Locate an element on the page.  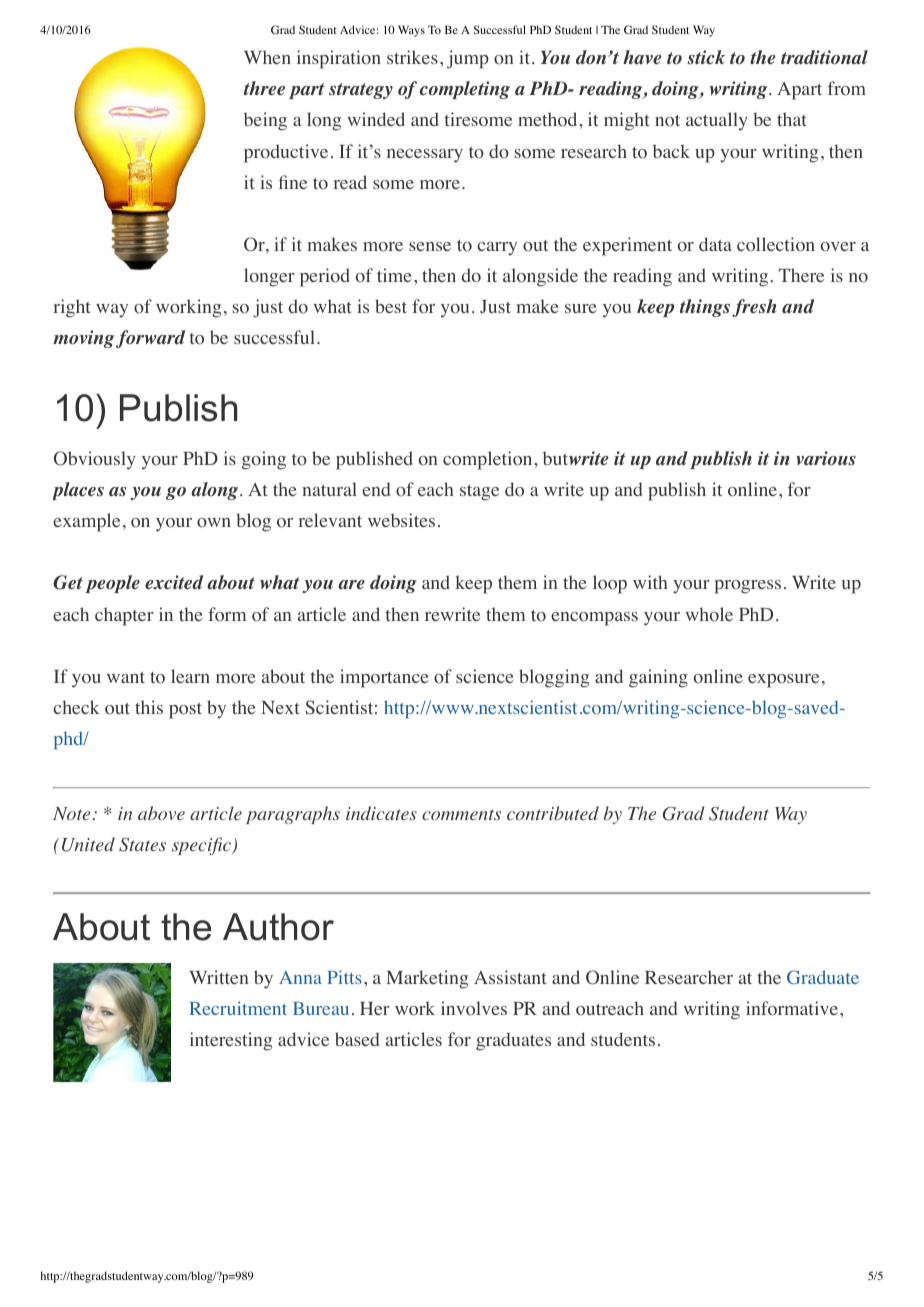
Assistant is located at coordinates (510, 977).
